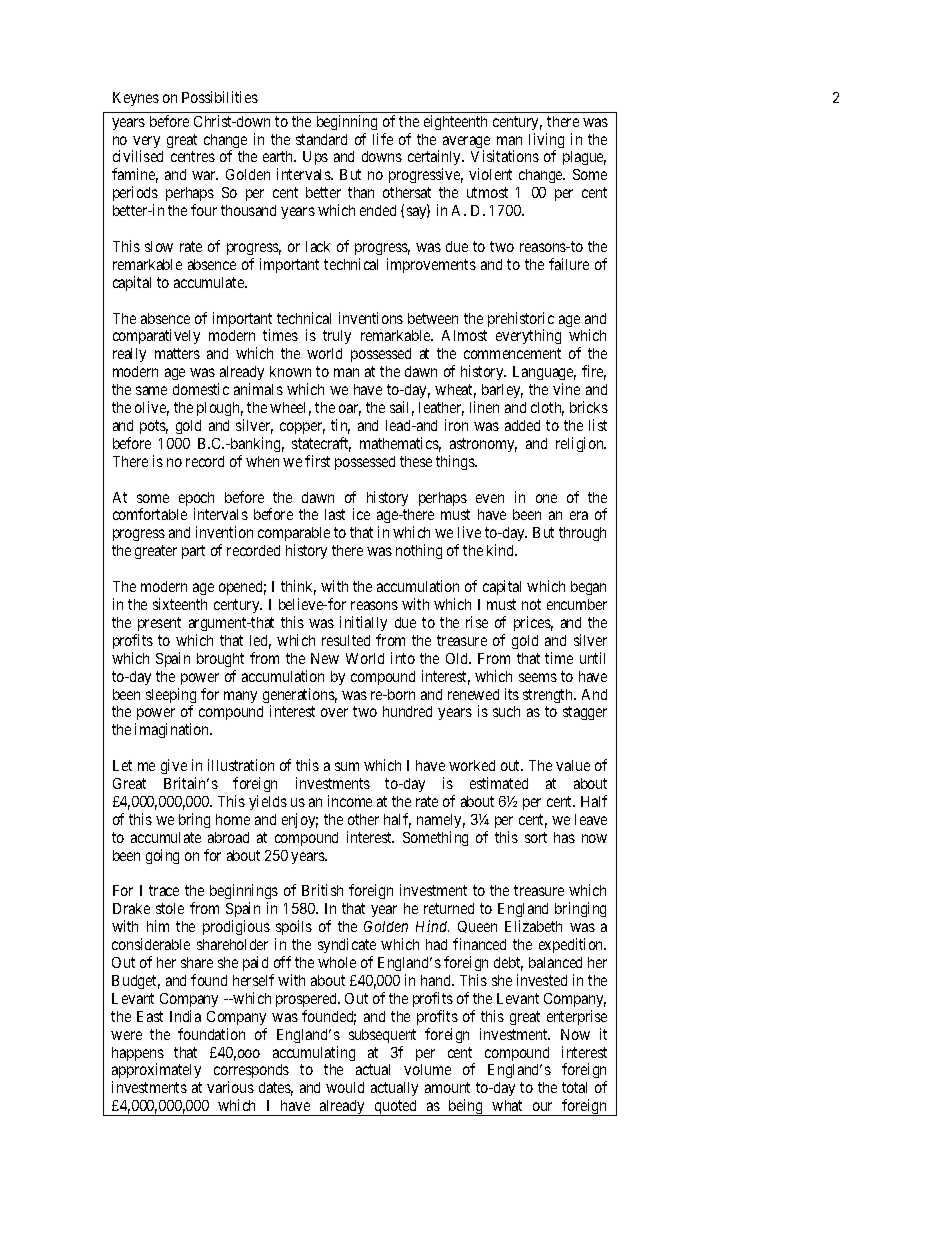  What do you see at coordinates (350, 801) in the screenshot?
I see `income` at bounding box center [350, 801].
